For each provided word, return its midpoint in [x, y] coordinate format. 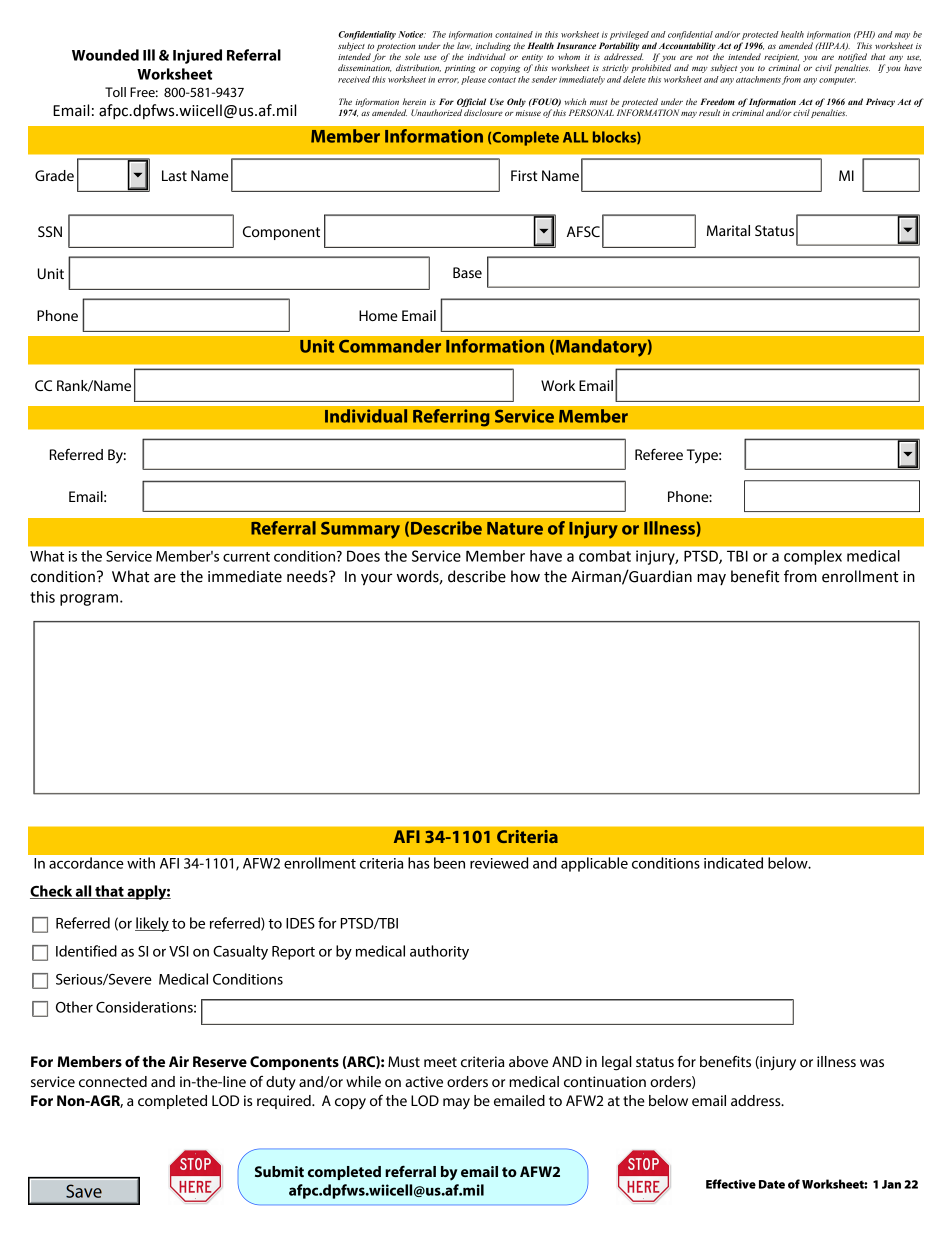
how [525, 576]
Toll [115, 92]
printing [460, 69]
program [89, 600]
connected [113, 1081]
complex [813, 557]
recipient [781, 58]
